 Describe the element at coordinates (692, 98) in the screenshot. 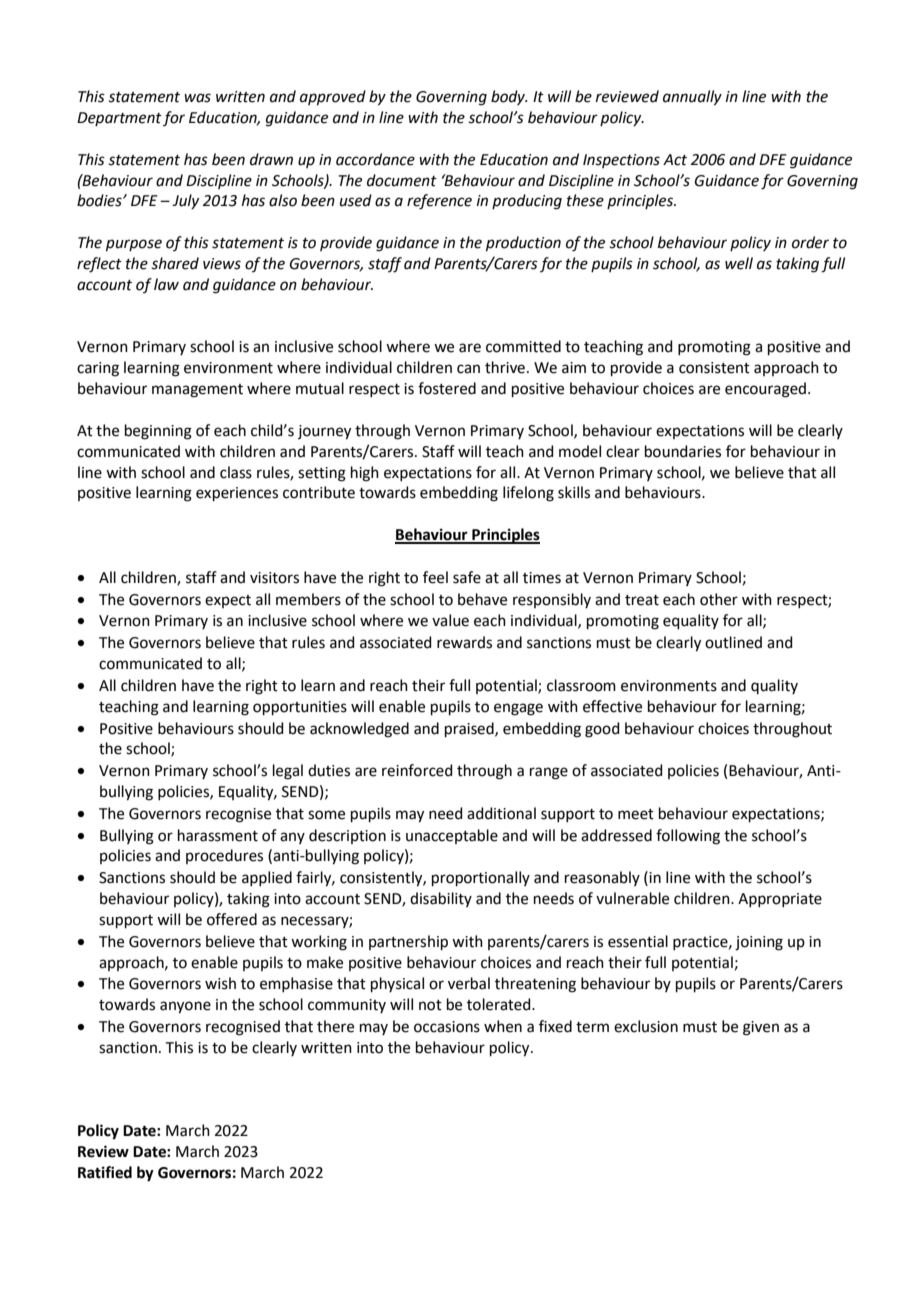

I see `annually` at that location.
